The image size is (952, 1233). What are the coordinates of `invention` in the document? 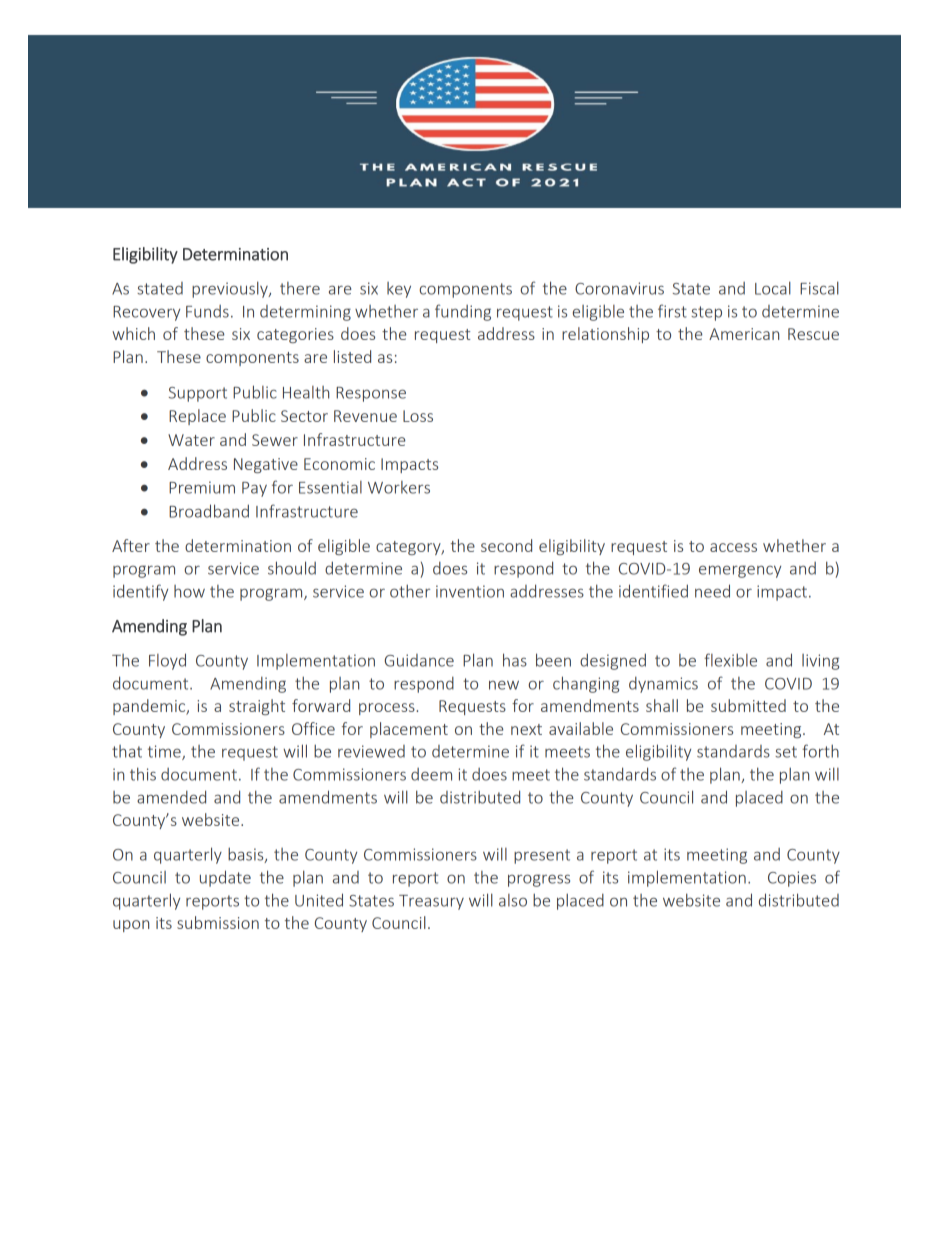 It's located at (470, 591).
